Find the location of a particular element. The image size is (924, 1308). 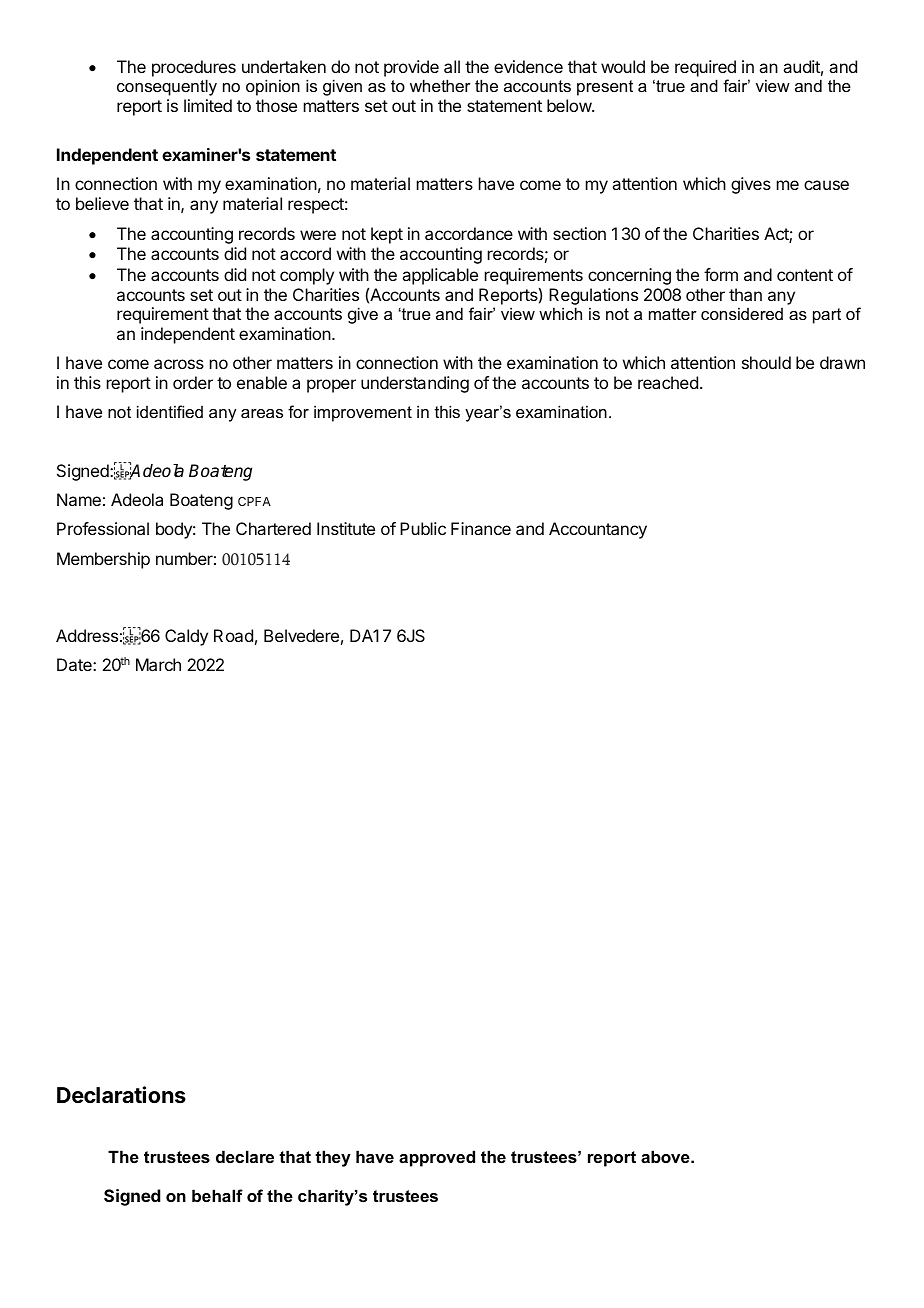

consequently is located at coordinates (167, 87).
